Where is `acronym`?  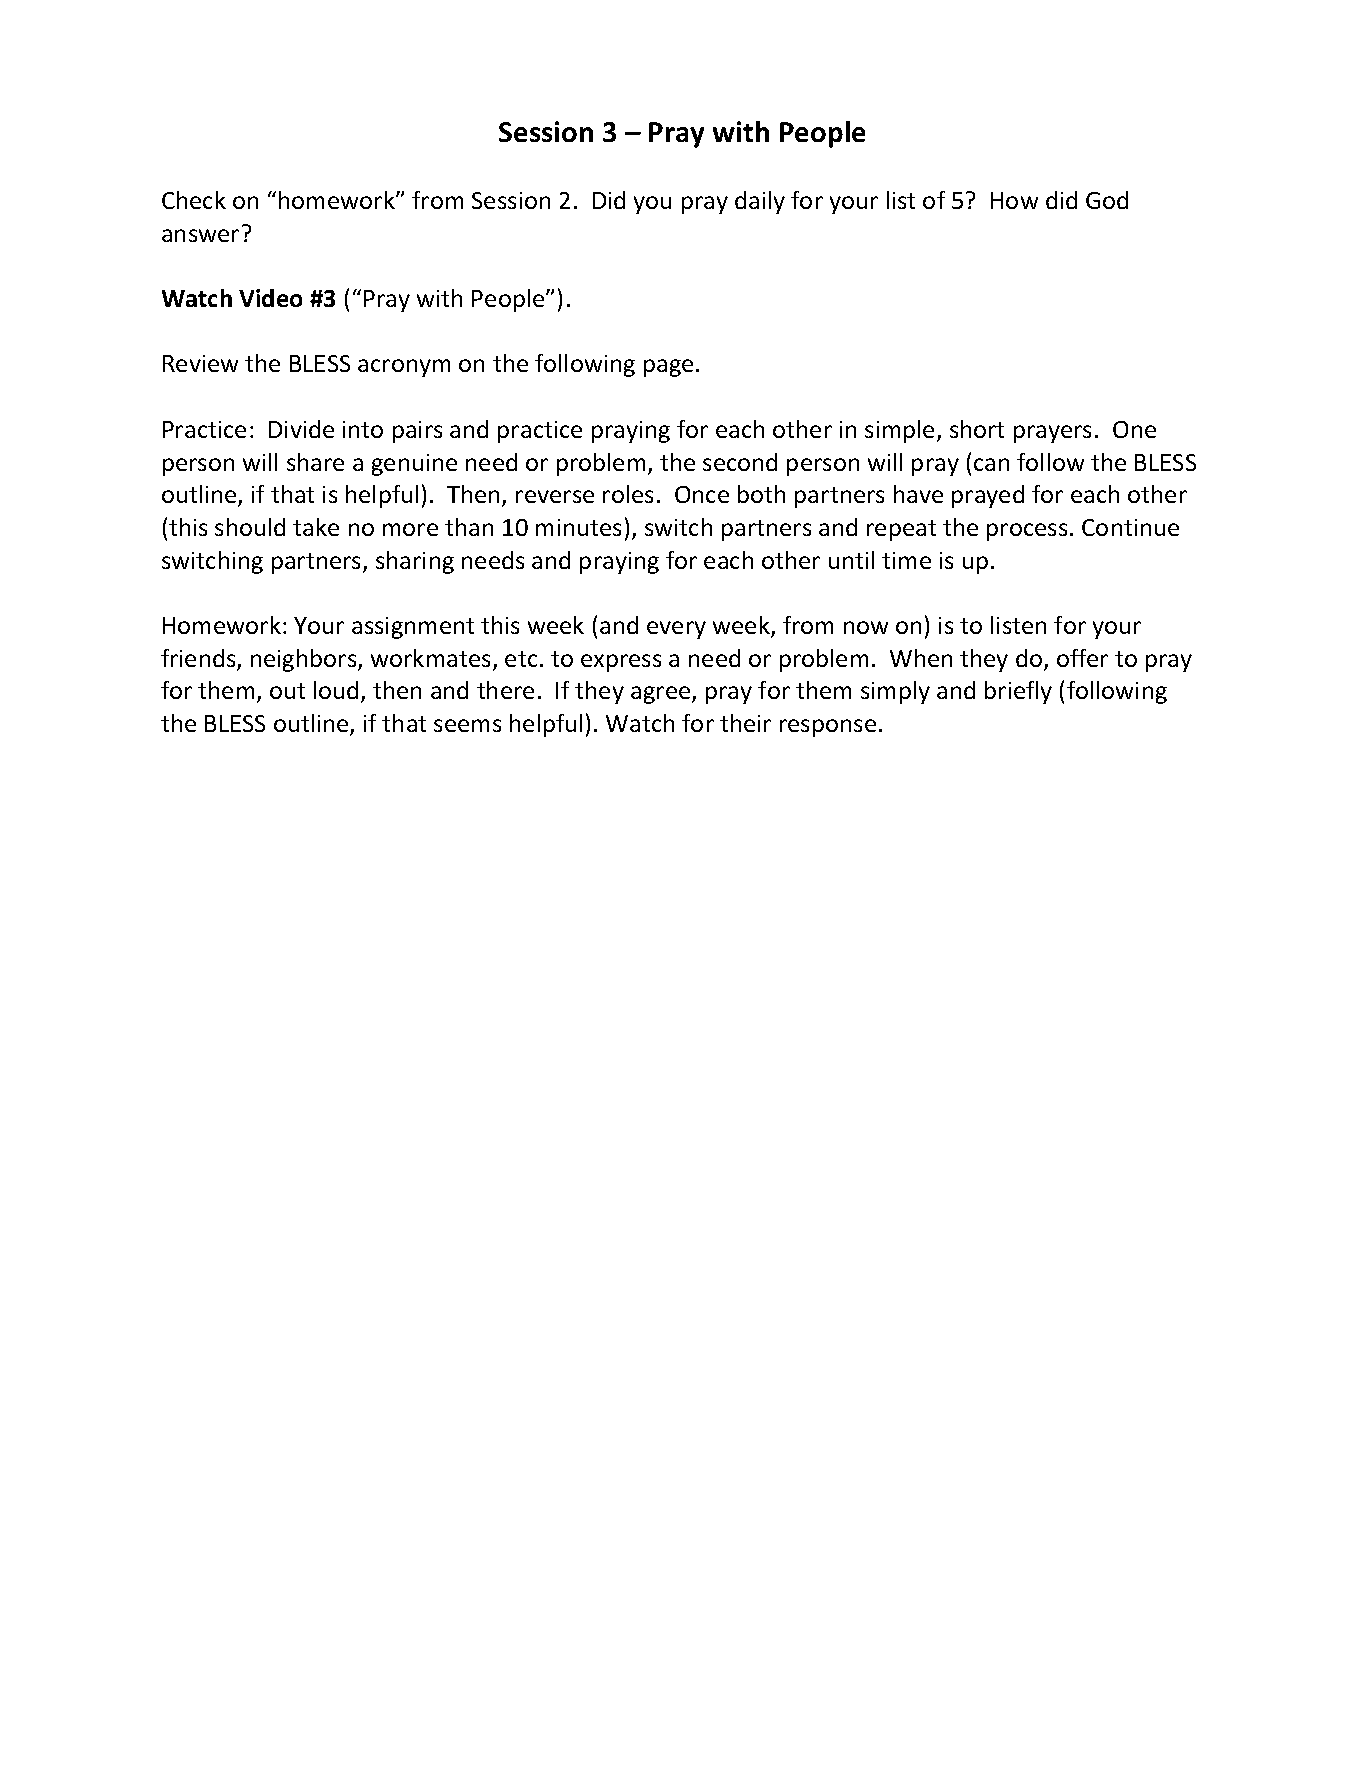 acronym is located at coordinates (404, 368).
